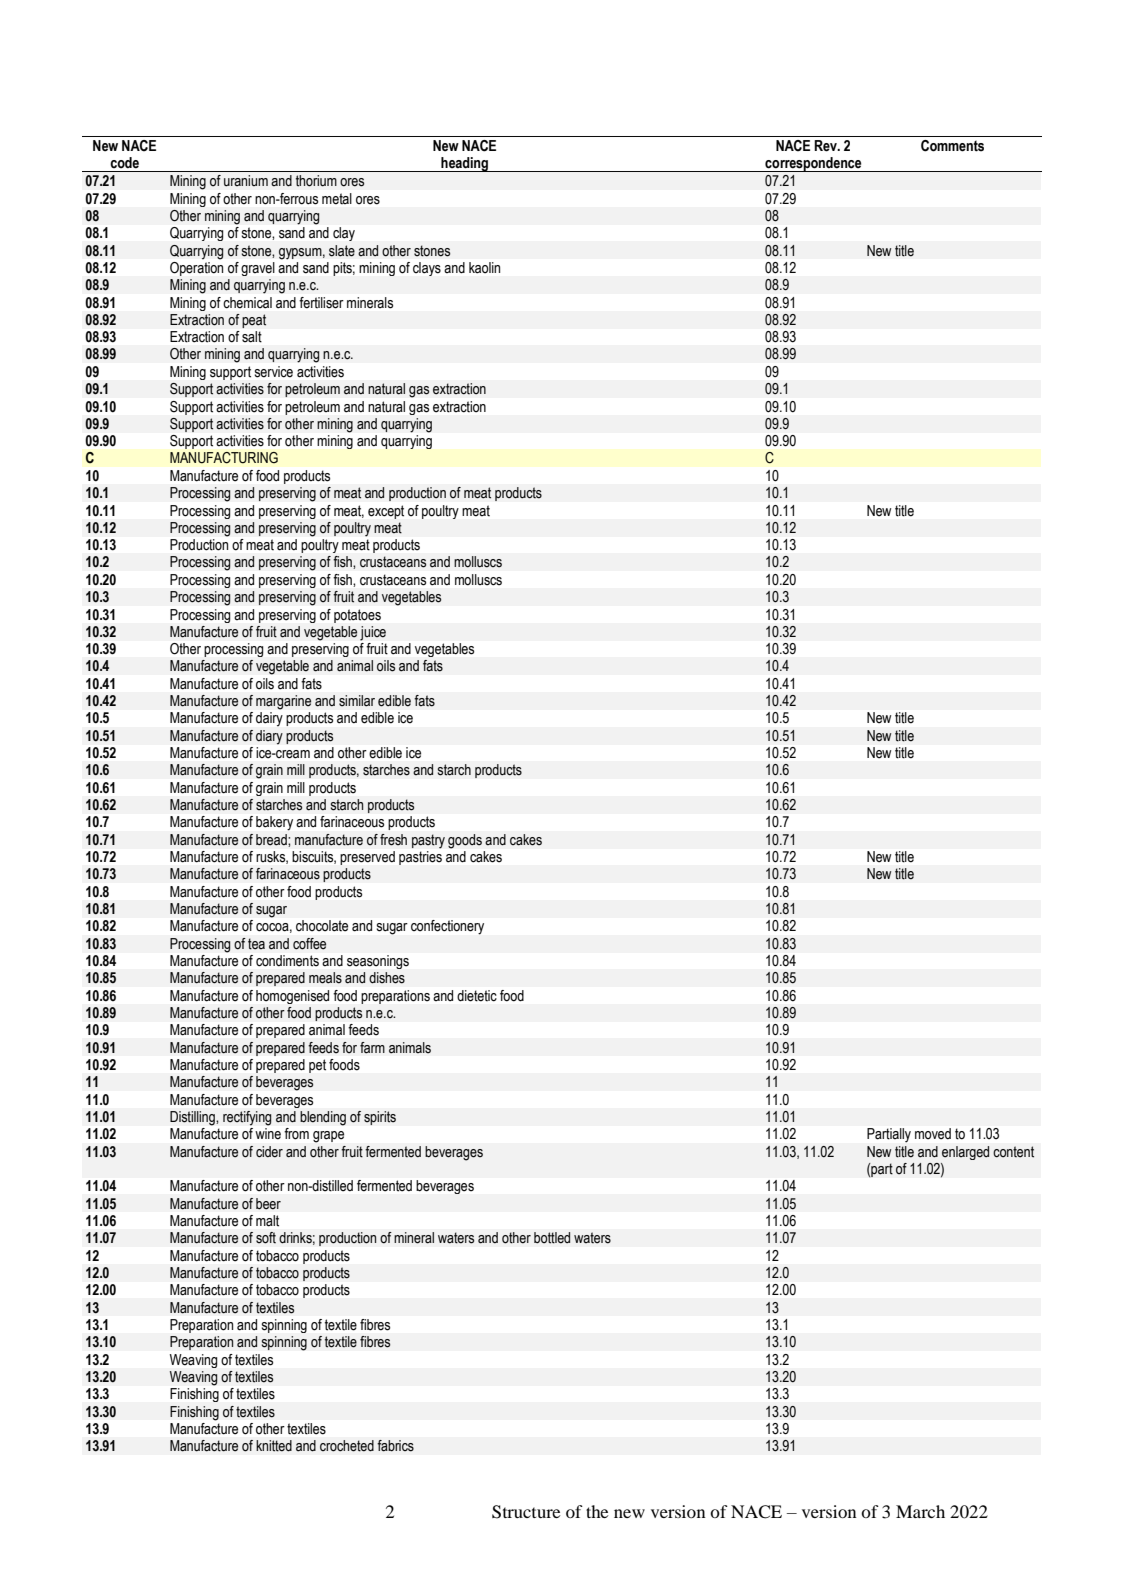  I want to click on Comments, so click(952, 146).
